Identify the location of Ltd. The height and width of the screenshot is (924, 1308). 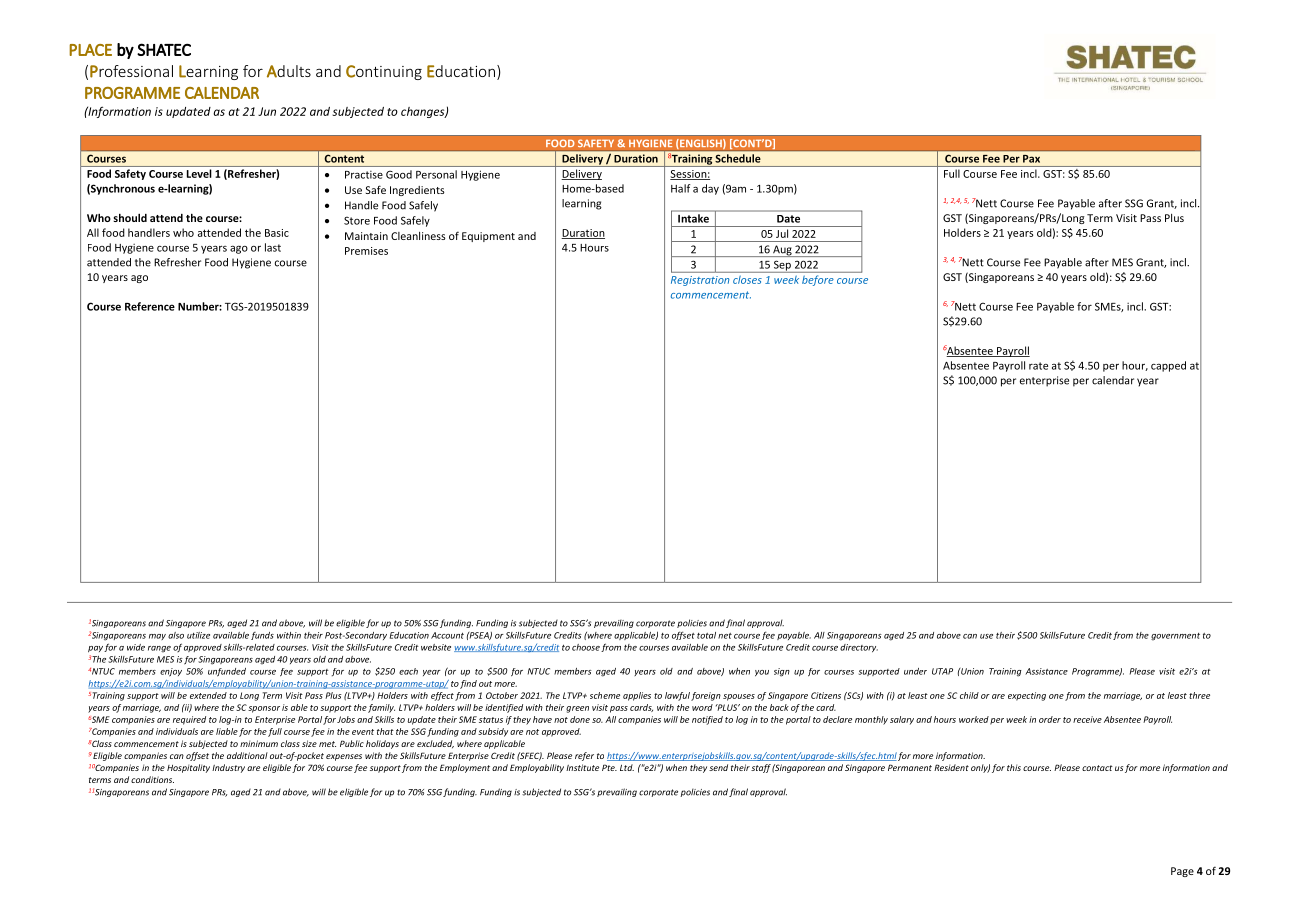
(627, 767).
